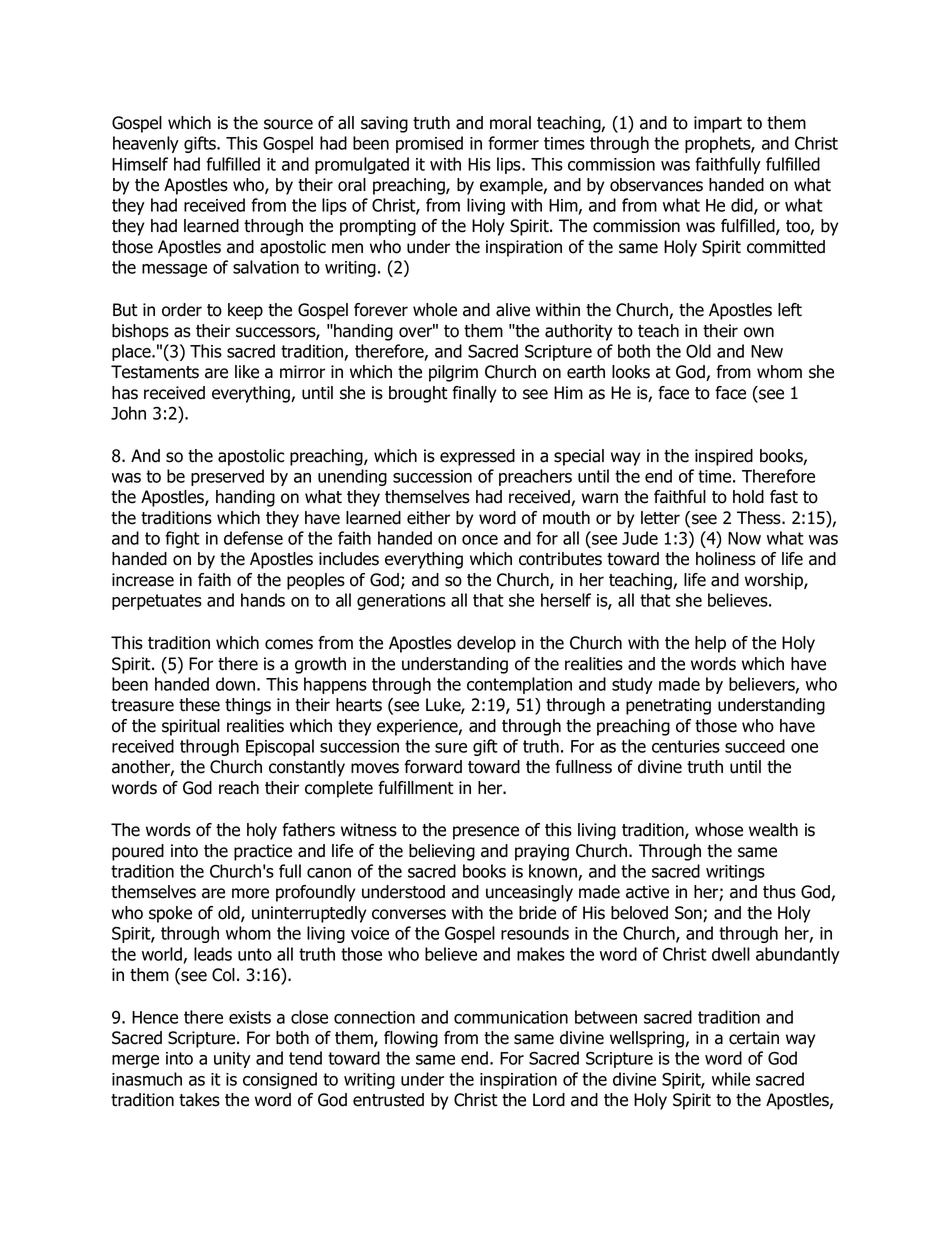 This page has height=1233, width=952. Describe the element at coordinates (429, 144) in the page. I see `promised` at that location.
